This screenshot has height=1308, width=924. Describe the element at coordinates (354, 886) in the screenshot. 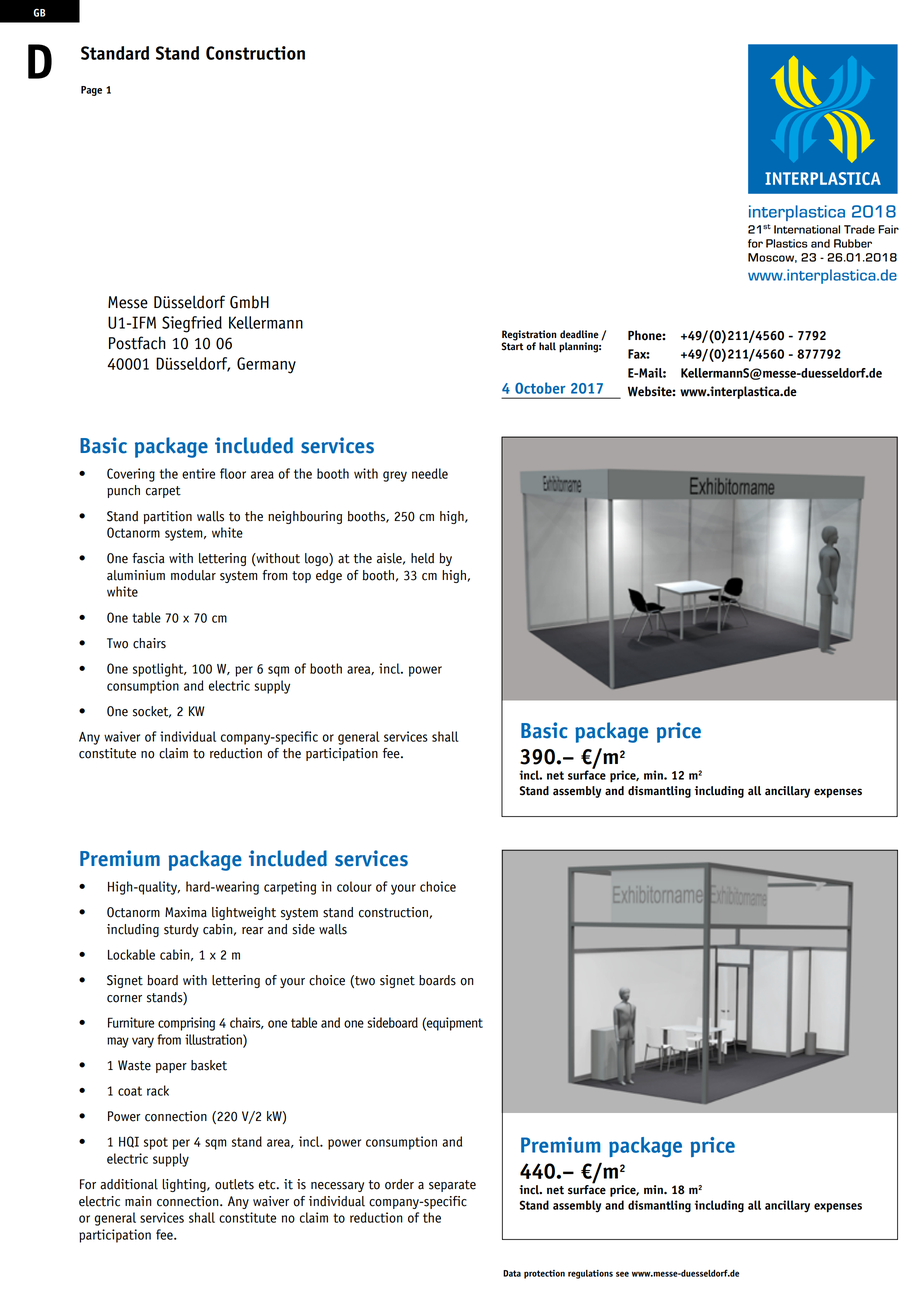

I see `colour` at that location.
